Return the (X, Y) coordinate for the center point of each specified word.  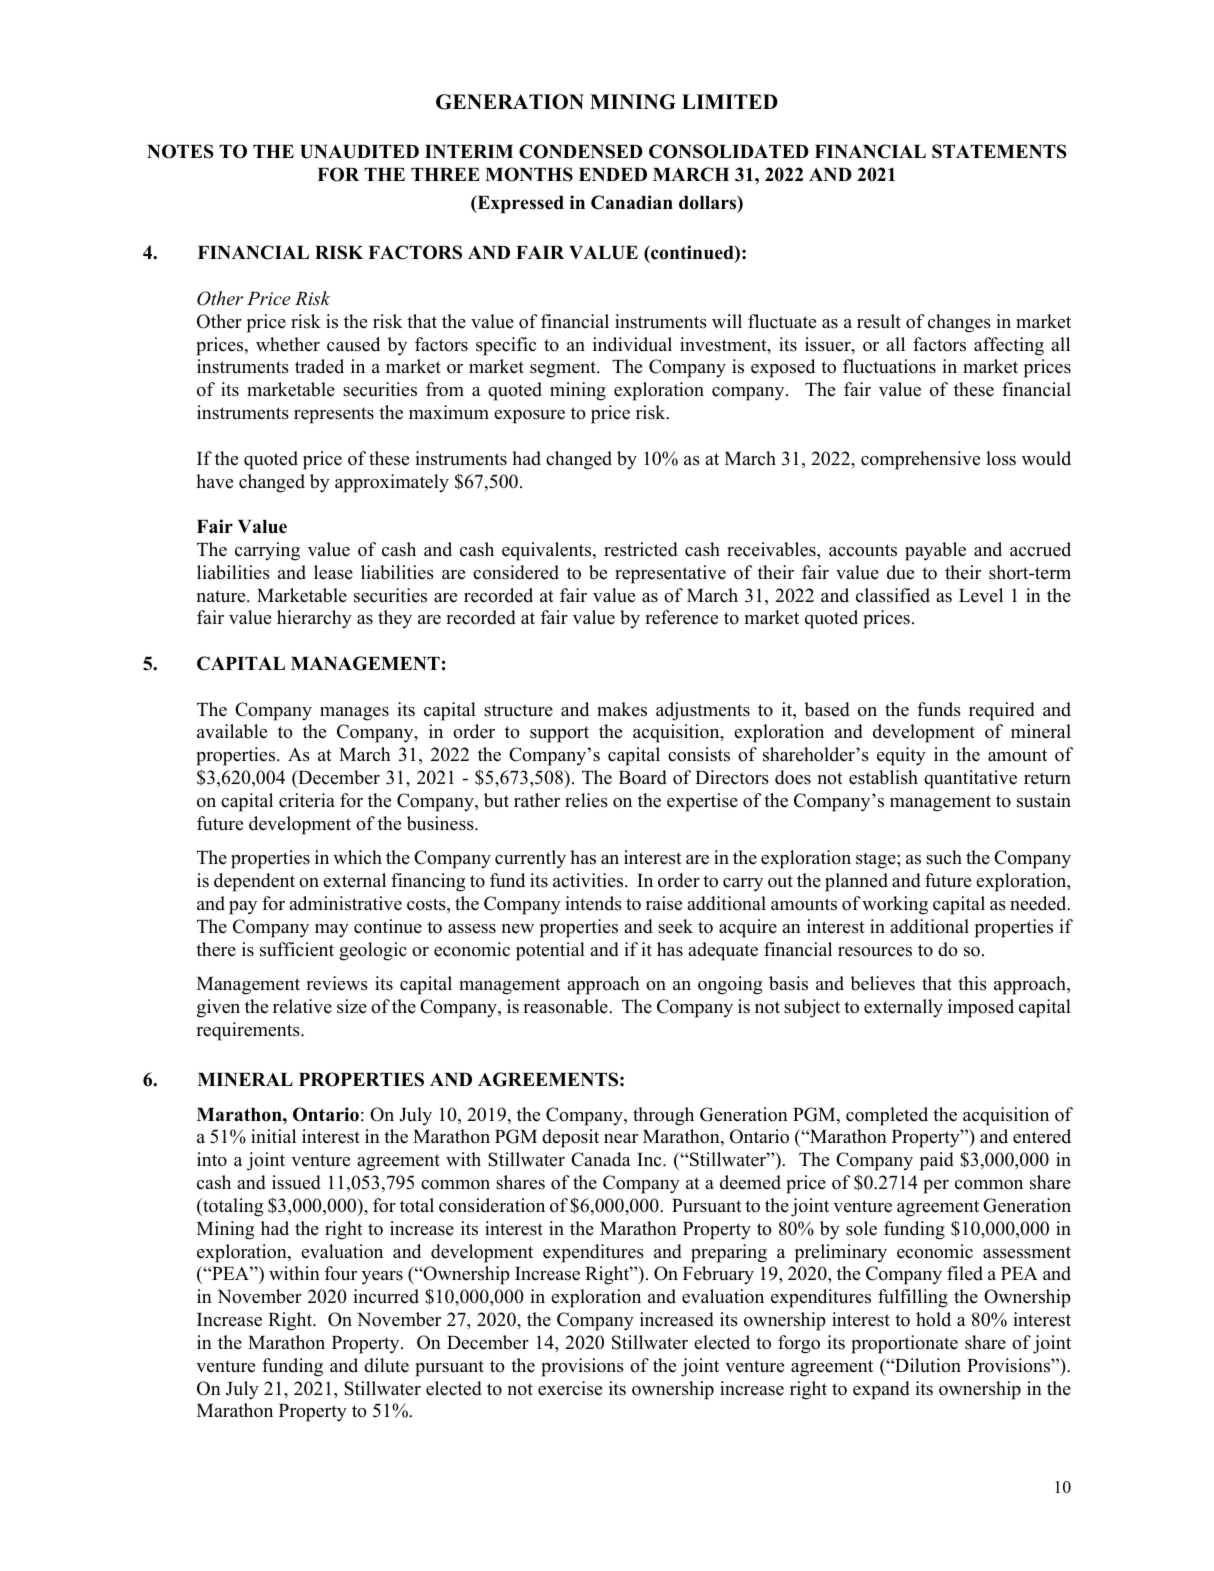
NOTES (180, 151)
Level (981, 595)
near (621, 1139)
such (944, 857)
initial (273, 1136)
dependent (254, 882)
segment (564, 369)
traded (319, 366)
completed (887, 1116)
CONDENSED (581, 151)
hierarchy (314, 619)
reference (681, 617)
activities (589, 880)
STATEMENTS (999, 151)
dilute (386, 1365)
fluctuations (889, 366)
